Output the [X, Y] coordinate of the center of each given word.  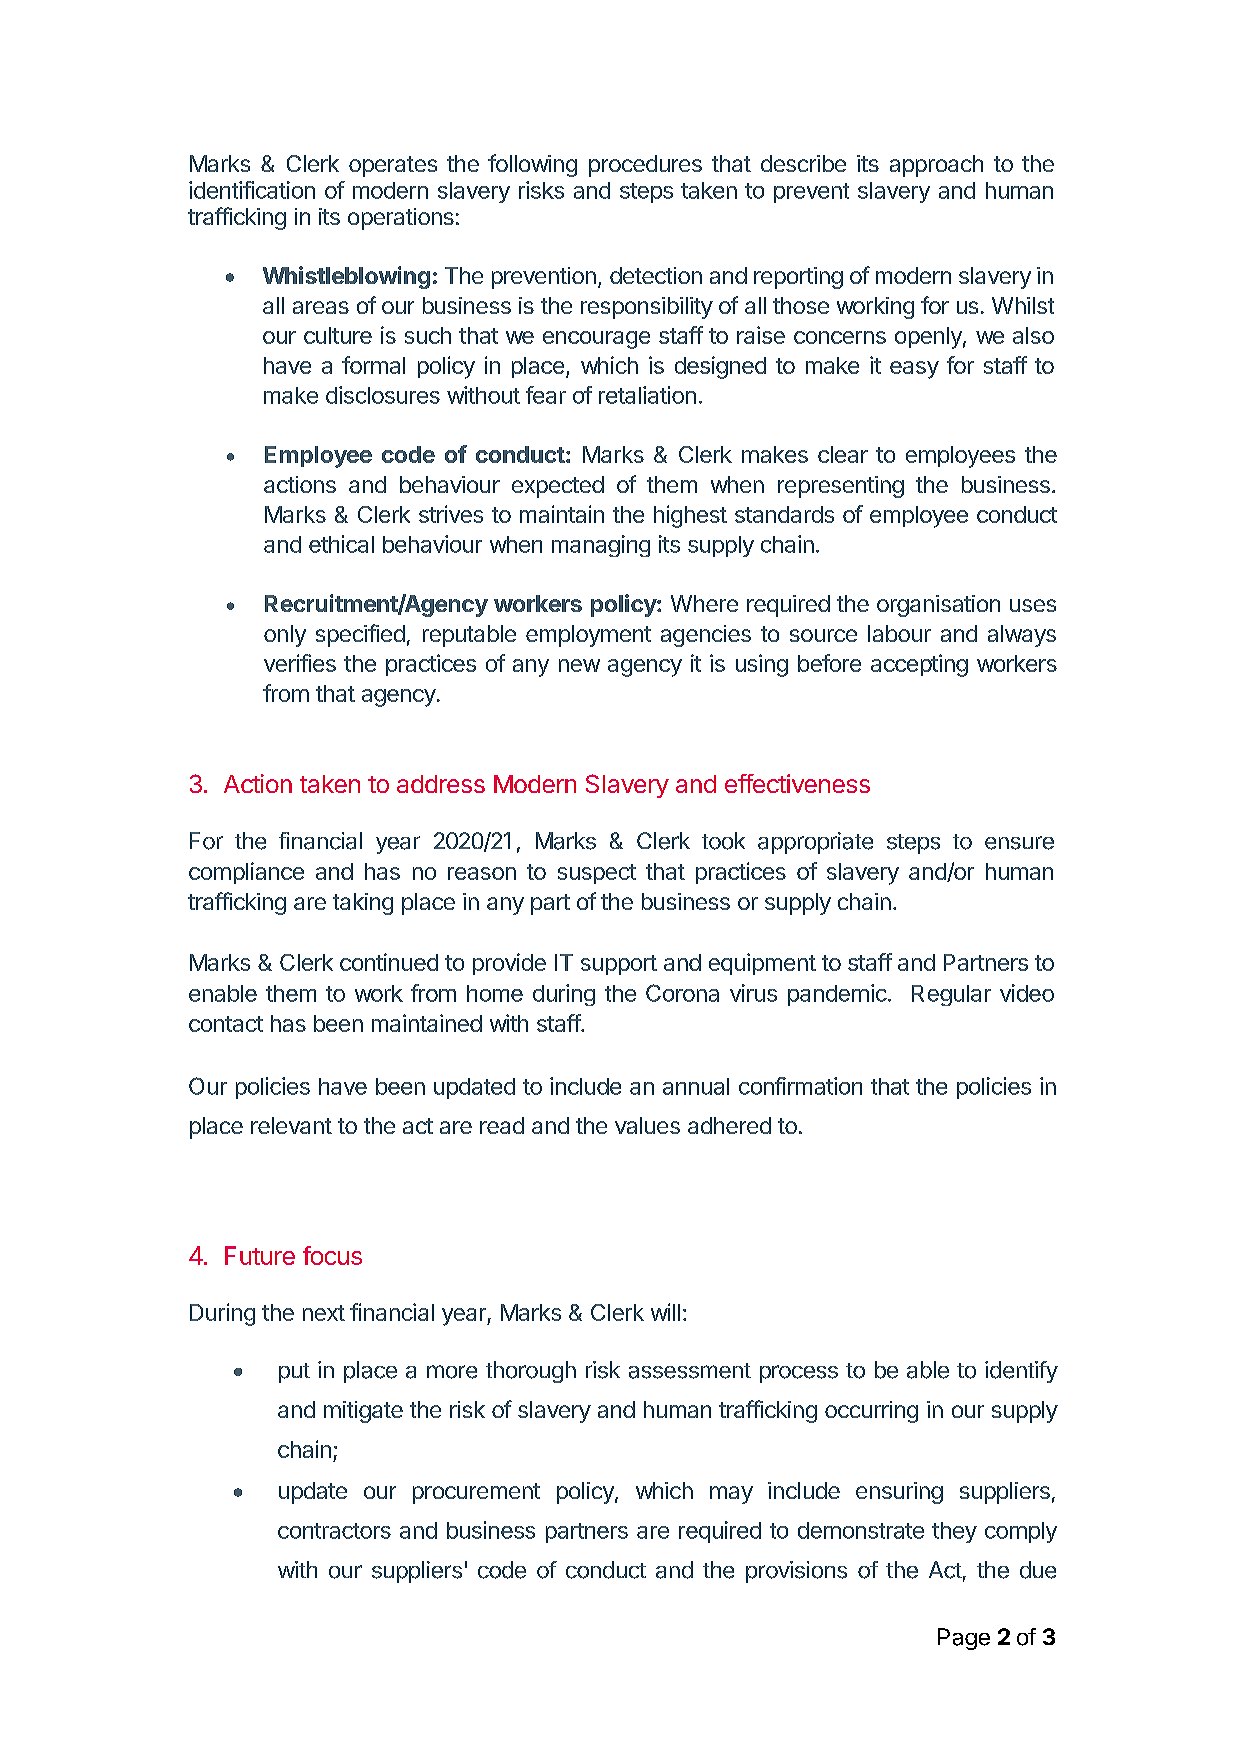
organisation [938, 606]
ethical [341, 544]
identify [1021, 1372]
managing [601, 546]
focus [332, 1255]
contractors [334, 1531]
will [665, 1312]
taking [363, 904]
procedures [645, 166]
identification [252, 190]
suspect [597, 874]
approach [936, 166]
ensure [1019, 843]
